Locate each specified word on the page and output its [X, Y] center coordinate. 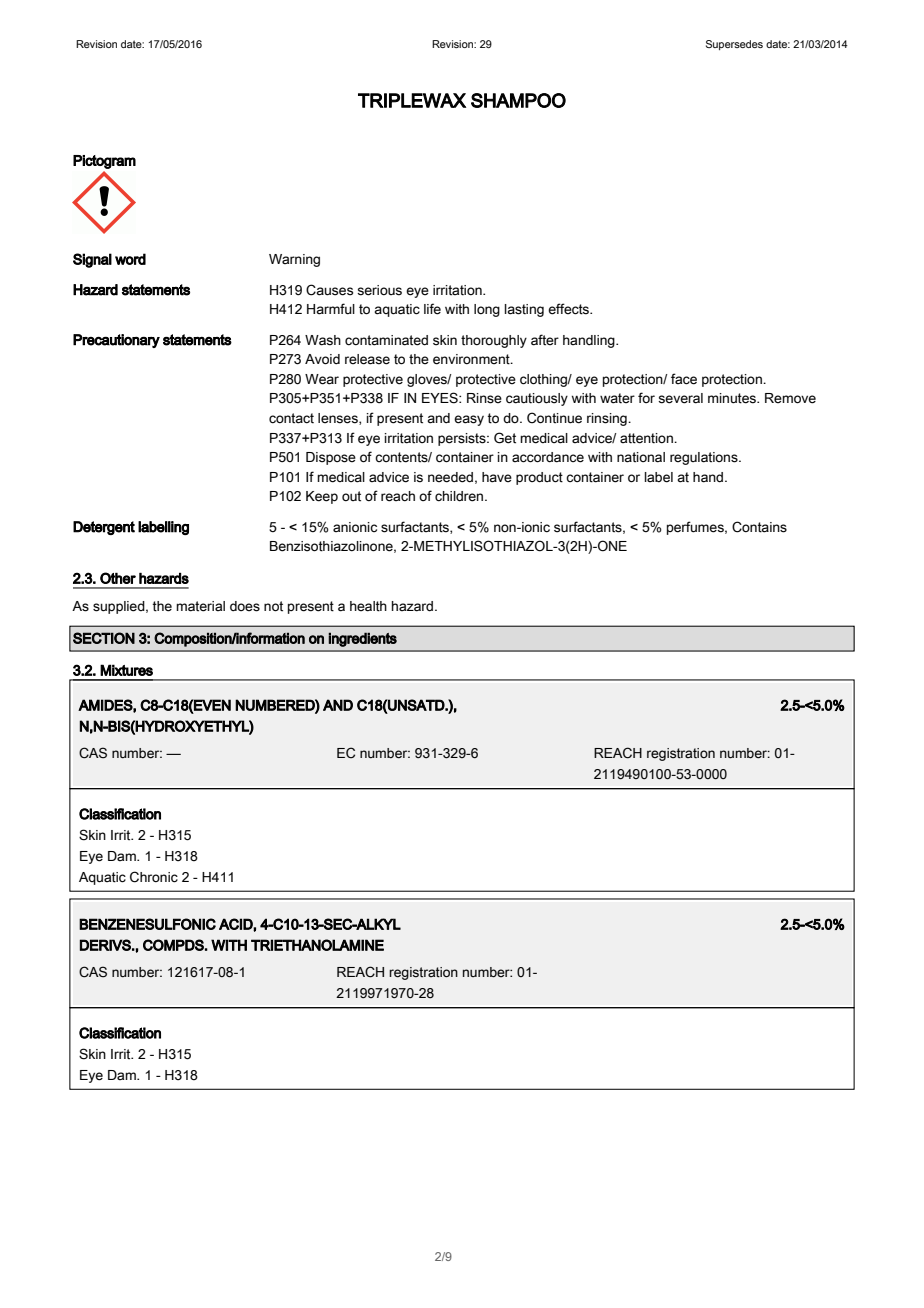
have [497, 477]
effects [570, 309]
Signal [92, 260]
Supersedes [734, 45]
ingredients [362, 639]
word [130, 259]
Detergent [104, 528]
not [273, 606]
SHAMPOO [518, 100]
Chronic [154, 877]
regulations [705, 458]
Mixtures [126, 670]
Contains [759, 527]
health [368, 606]
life [432, 309]
